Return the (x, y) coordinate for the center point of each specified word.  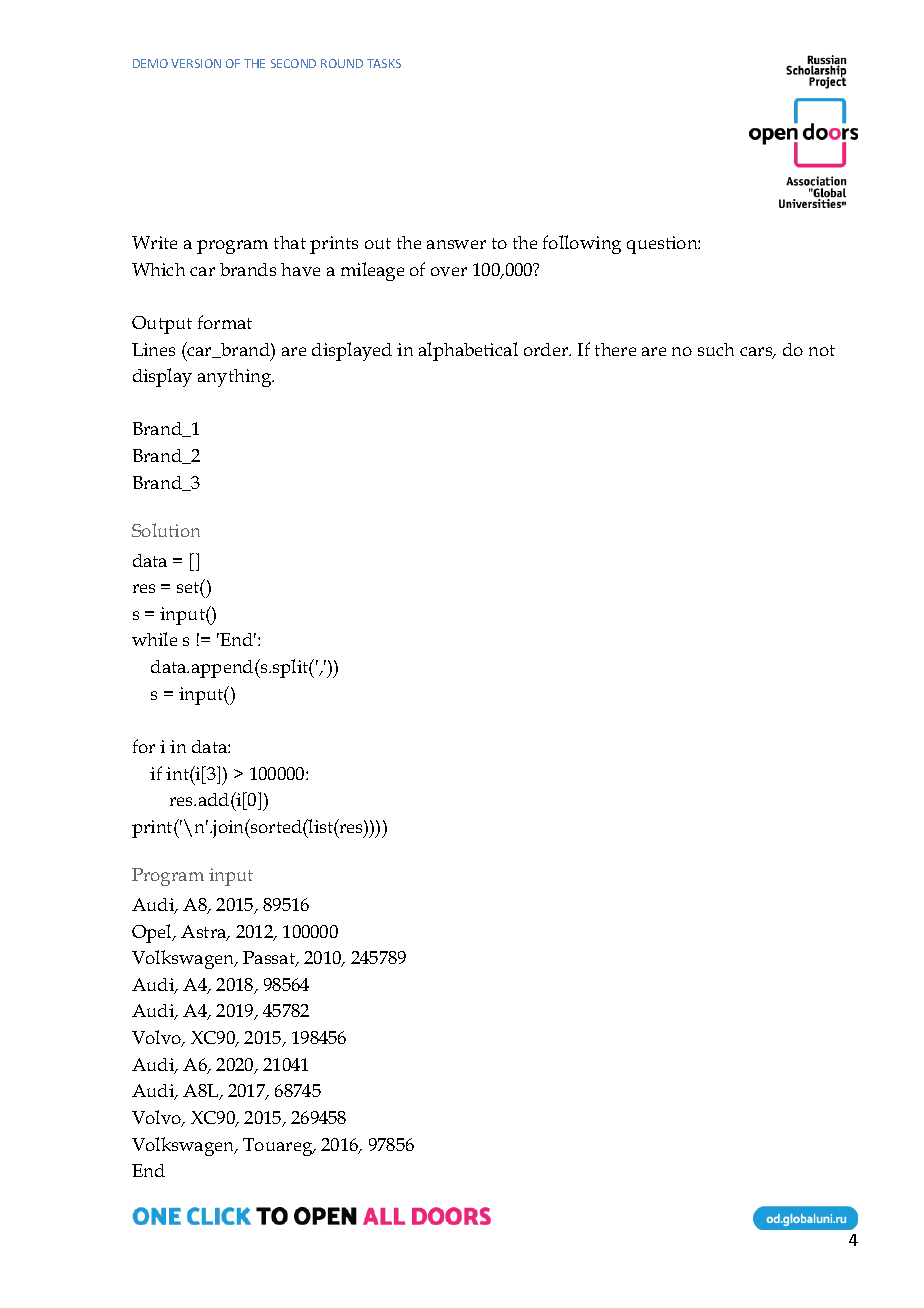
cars (757, 353)
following (582, 244)
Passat (270, 959)
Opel (153, 933)
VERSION (196, 63)
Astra (205, 933)
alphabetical (468, 351)
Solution (166, 530)
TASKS (384, 63)
